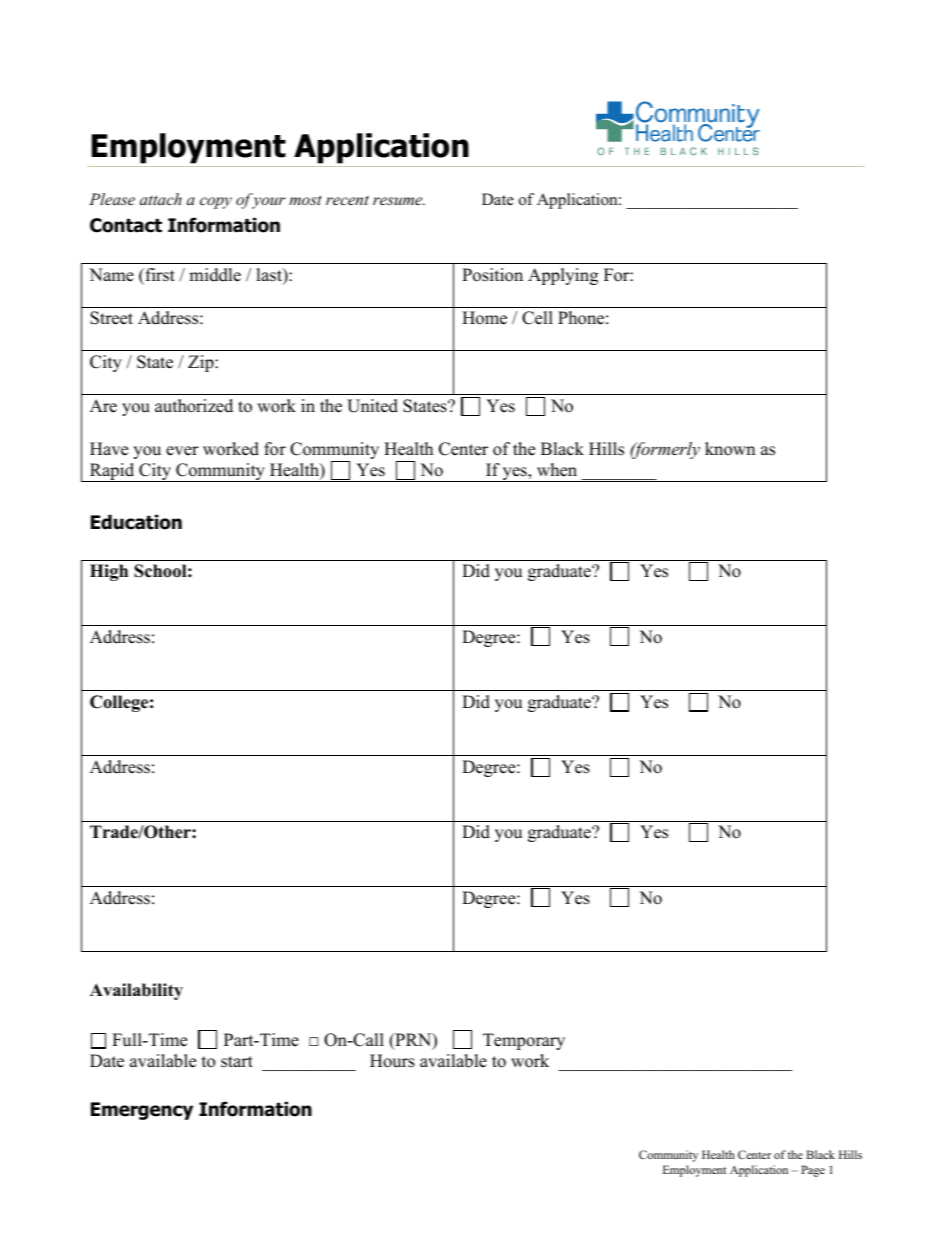  I want to click on Applying, so click(563, 276).
